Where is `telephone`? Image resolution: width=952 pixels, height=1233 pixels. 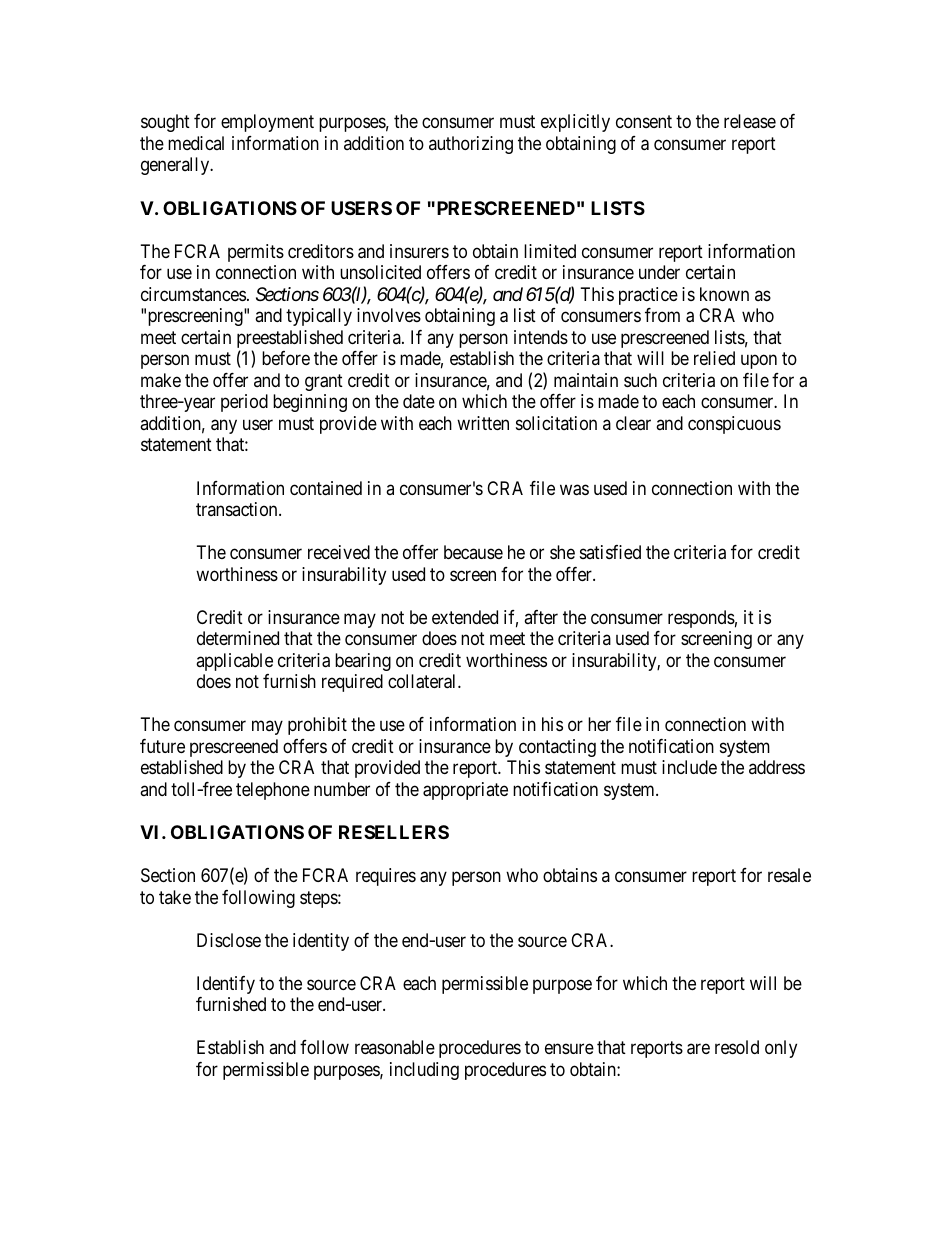 telephone is located at coordinates (273, 791).
